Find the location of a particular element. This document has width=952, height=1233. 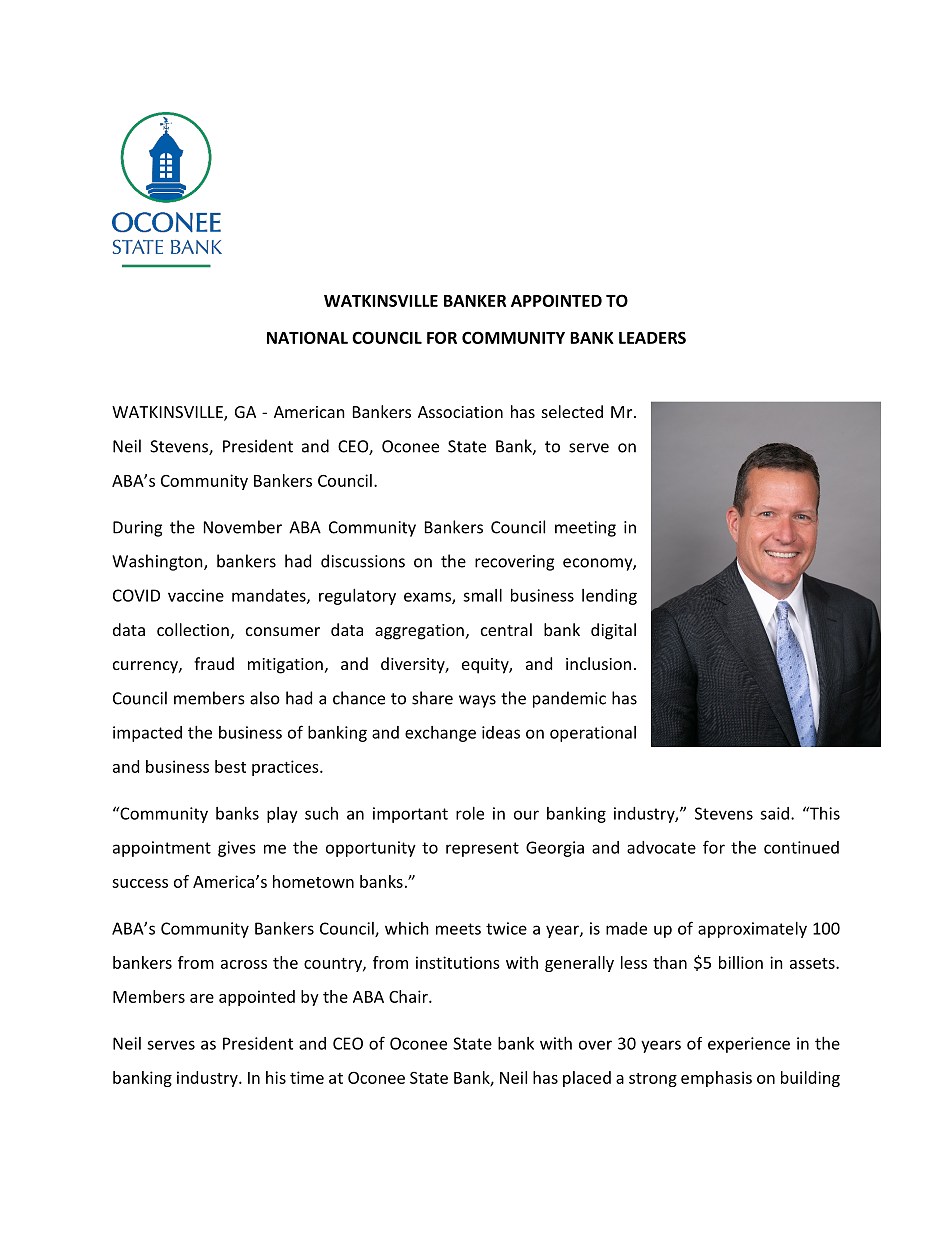

time is located at coordinates (307, 1077).
